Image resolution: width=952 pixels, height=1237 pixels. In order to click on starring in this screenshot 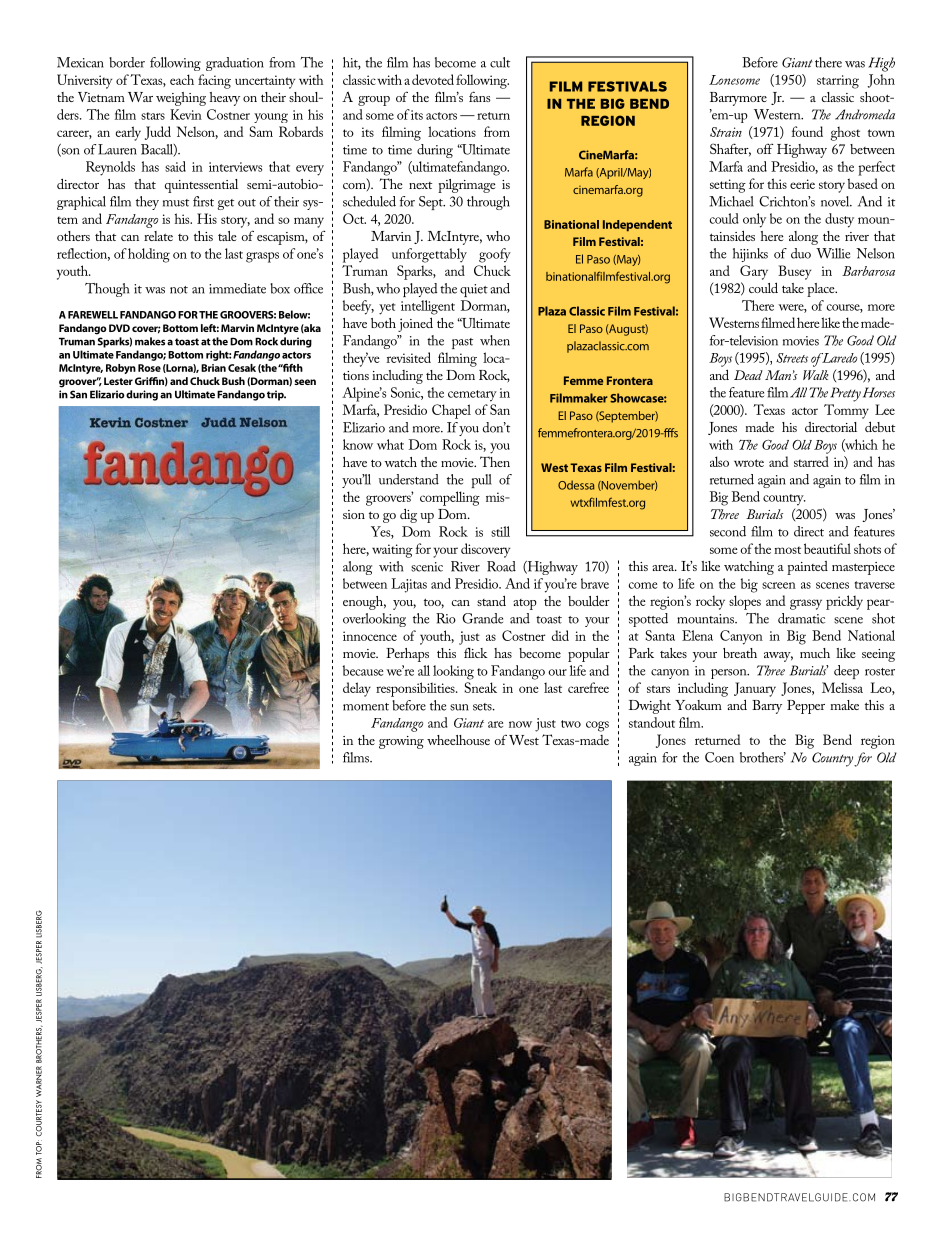, I will do `click(838, 82)`.
